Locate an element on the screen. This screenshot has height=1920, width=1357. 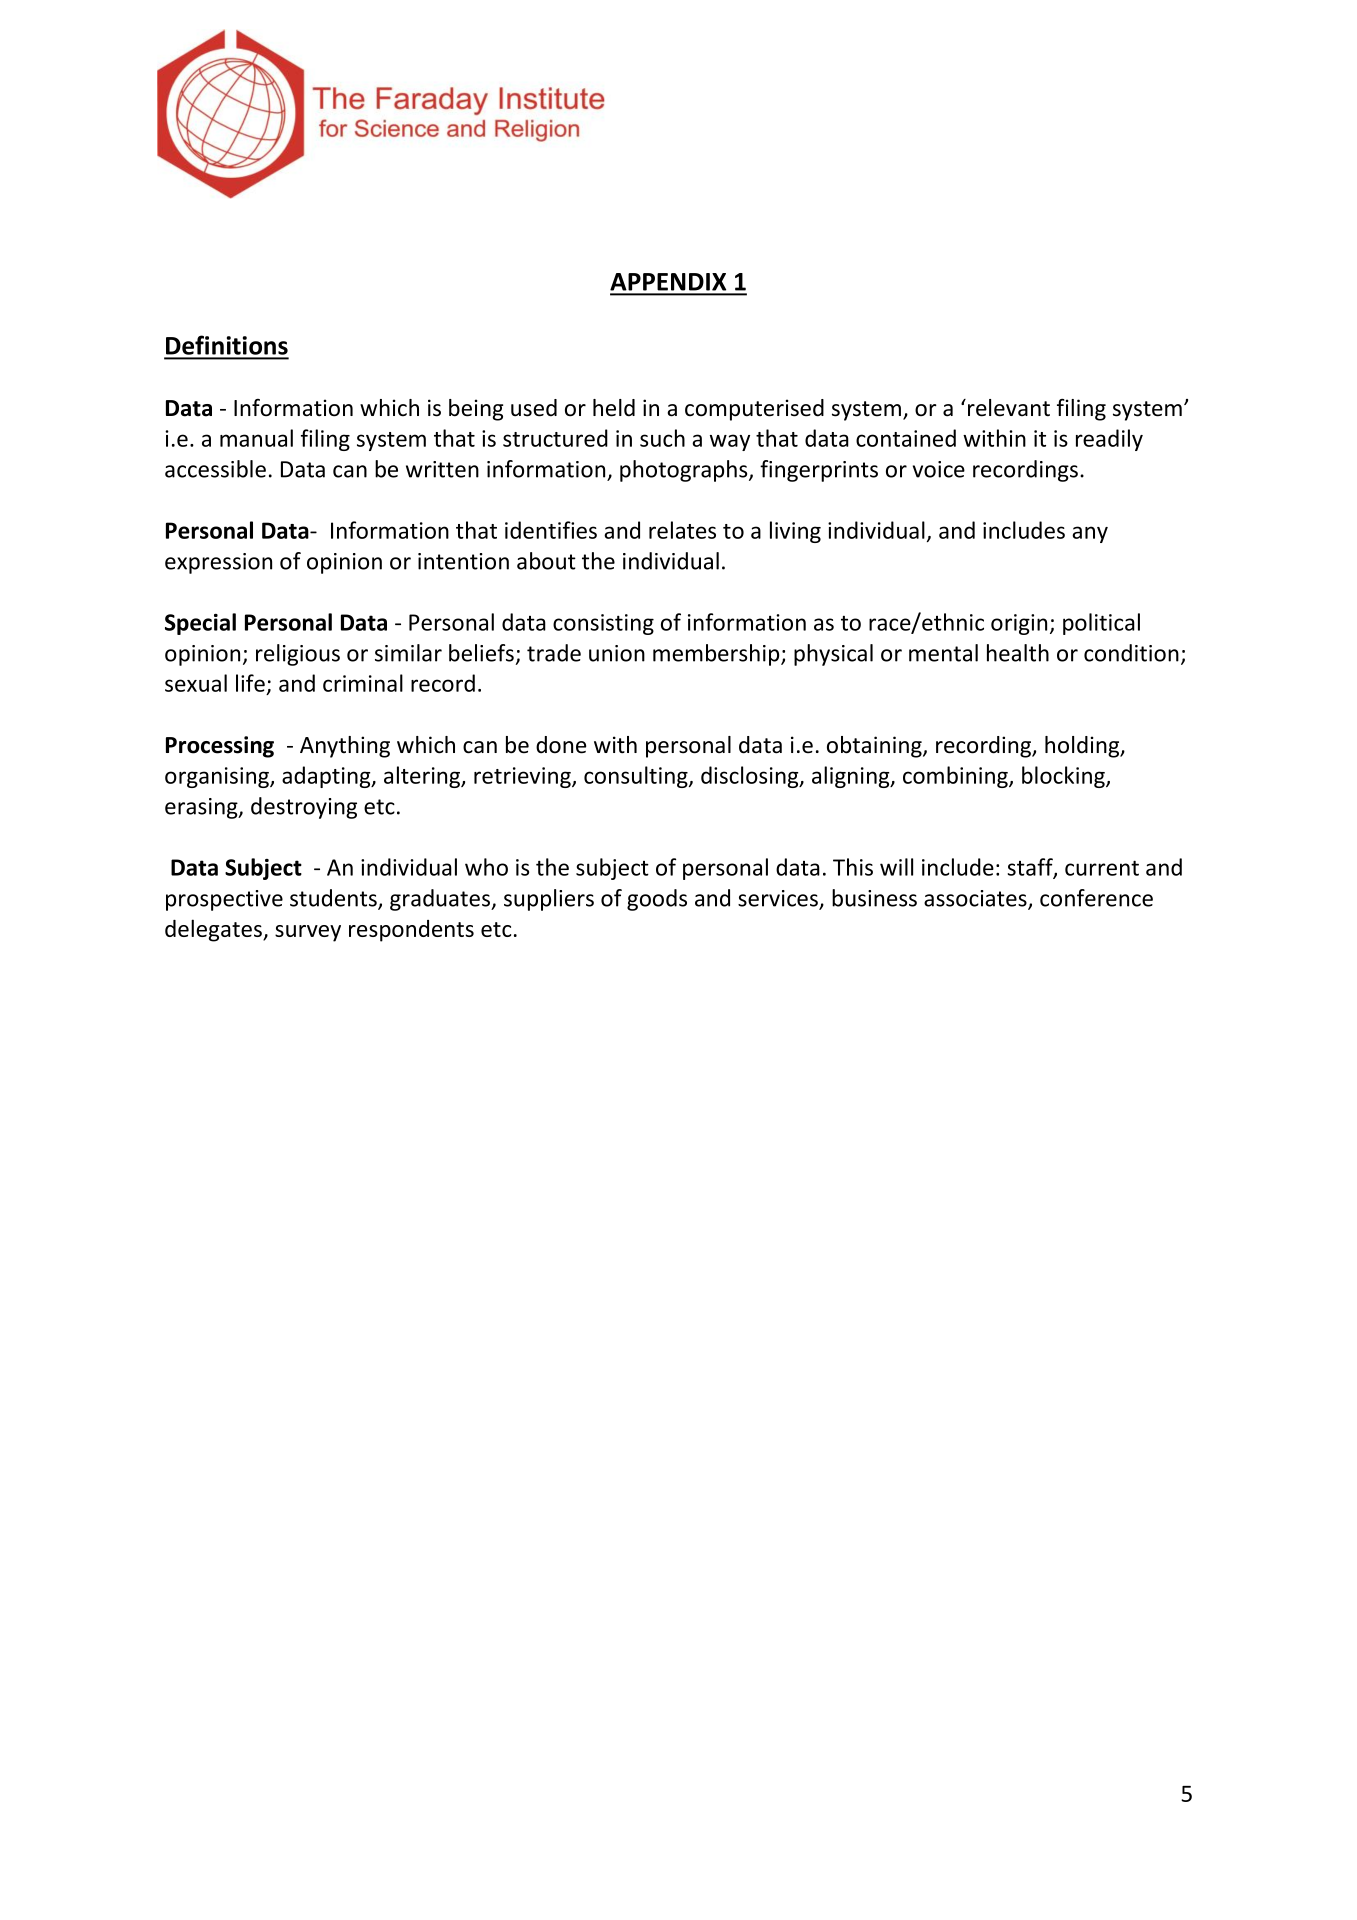
religious is located at coordinates (298, 655).
